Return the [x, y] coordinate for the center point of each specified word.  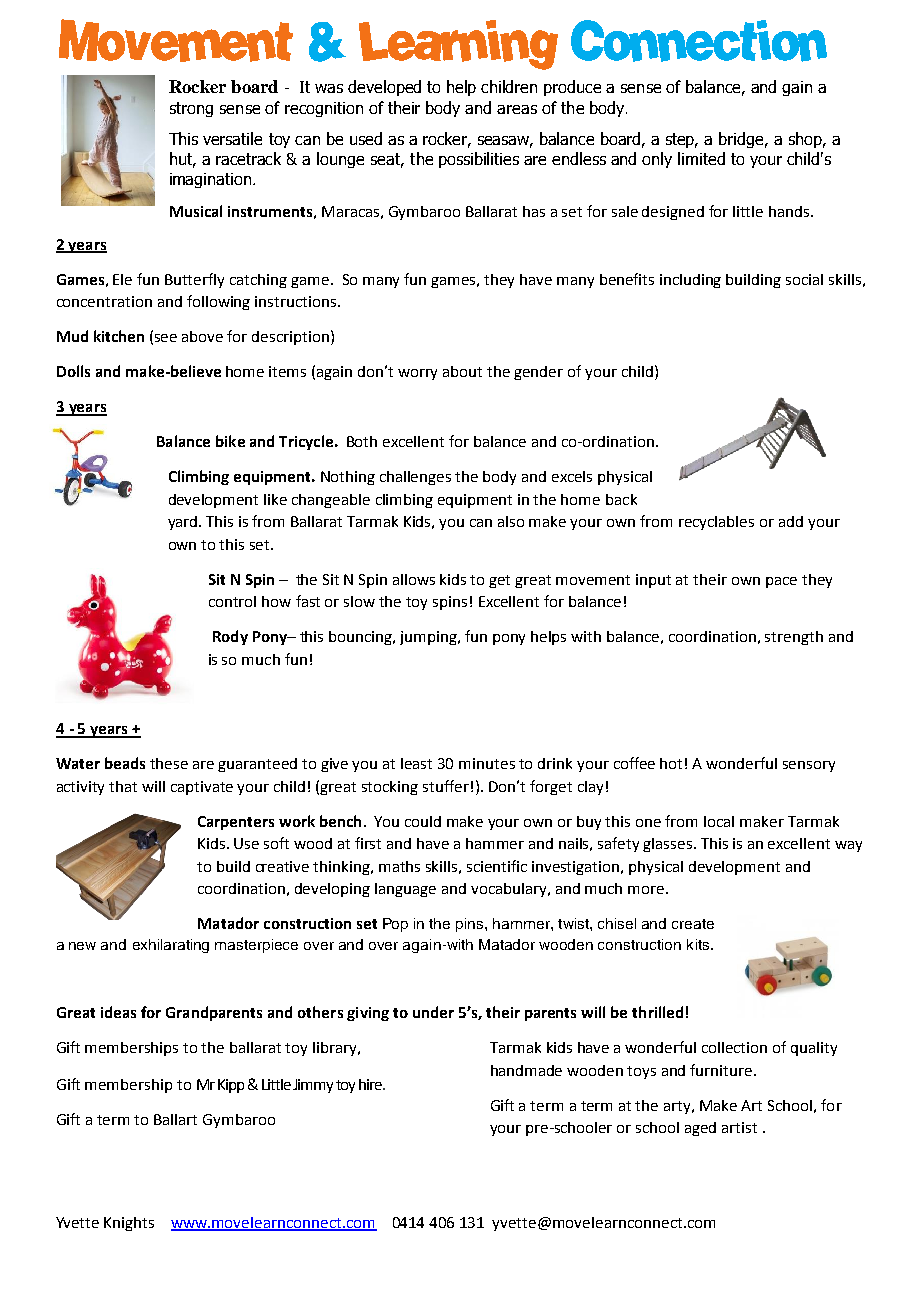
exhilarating [171, 946]
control [232, 601]
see [166, 338]
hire [372, 1084]
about [462, 371]
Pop [395, 925]
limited [701, 158]
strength [794, 638]
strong [191, 109]
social [804, 279]
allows [414, 579]
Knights [129, 1224]
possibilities [479, 160]
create [693, 924]
